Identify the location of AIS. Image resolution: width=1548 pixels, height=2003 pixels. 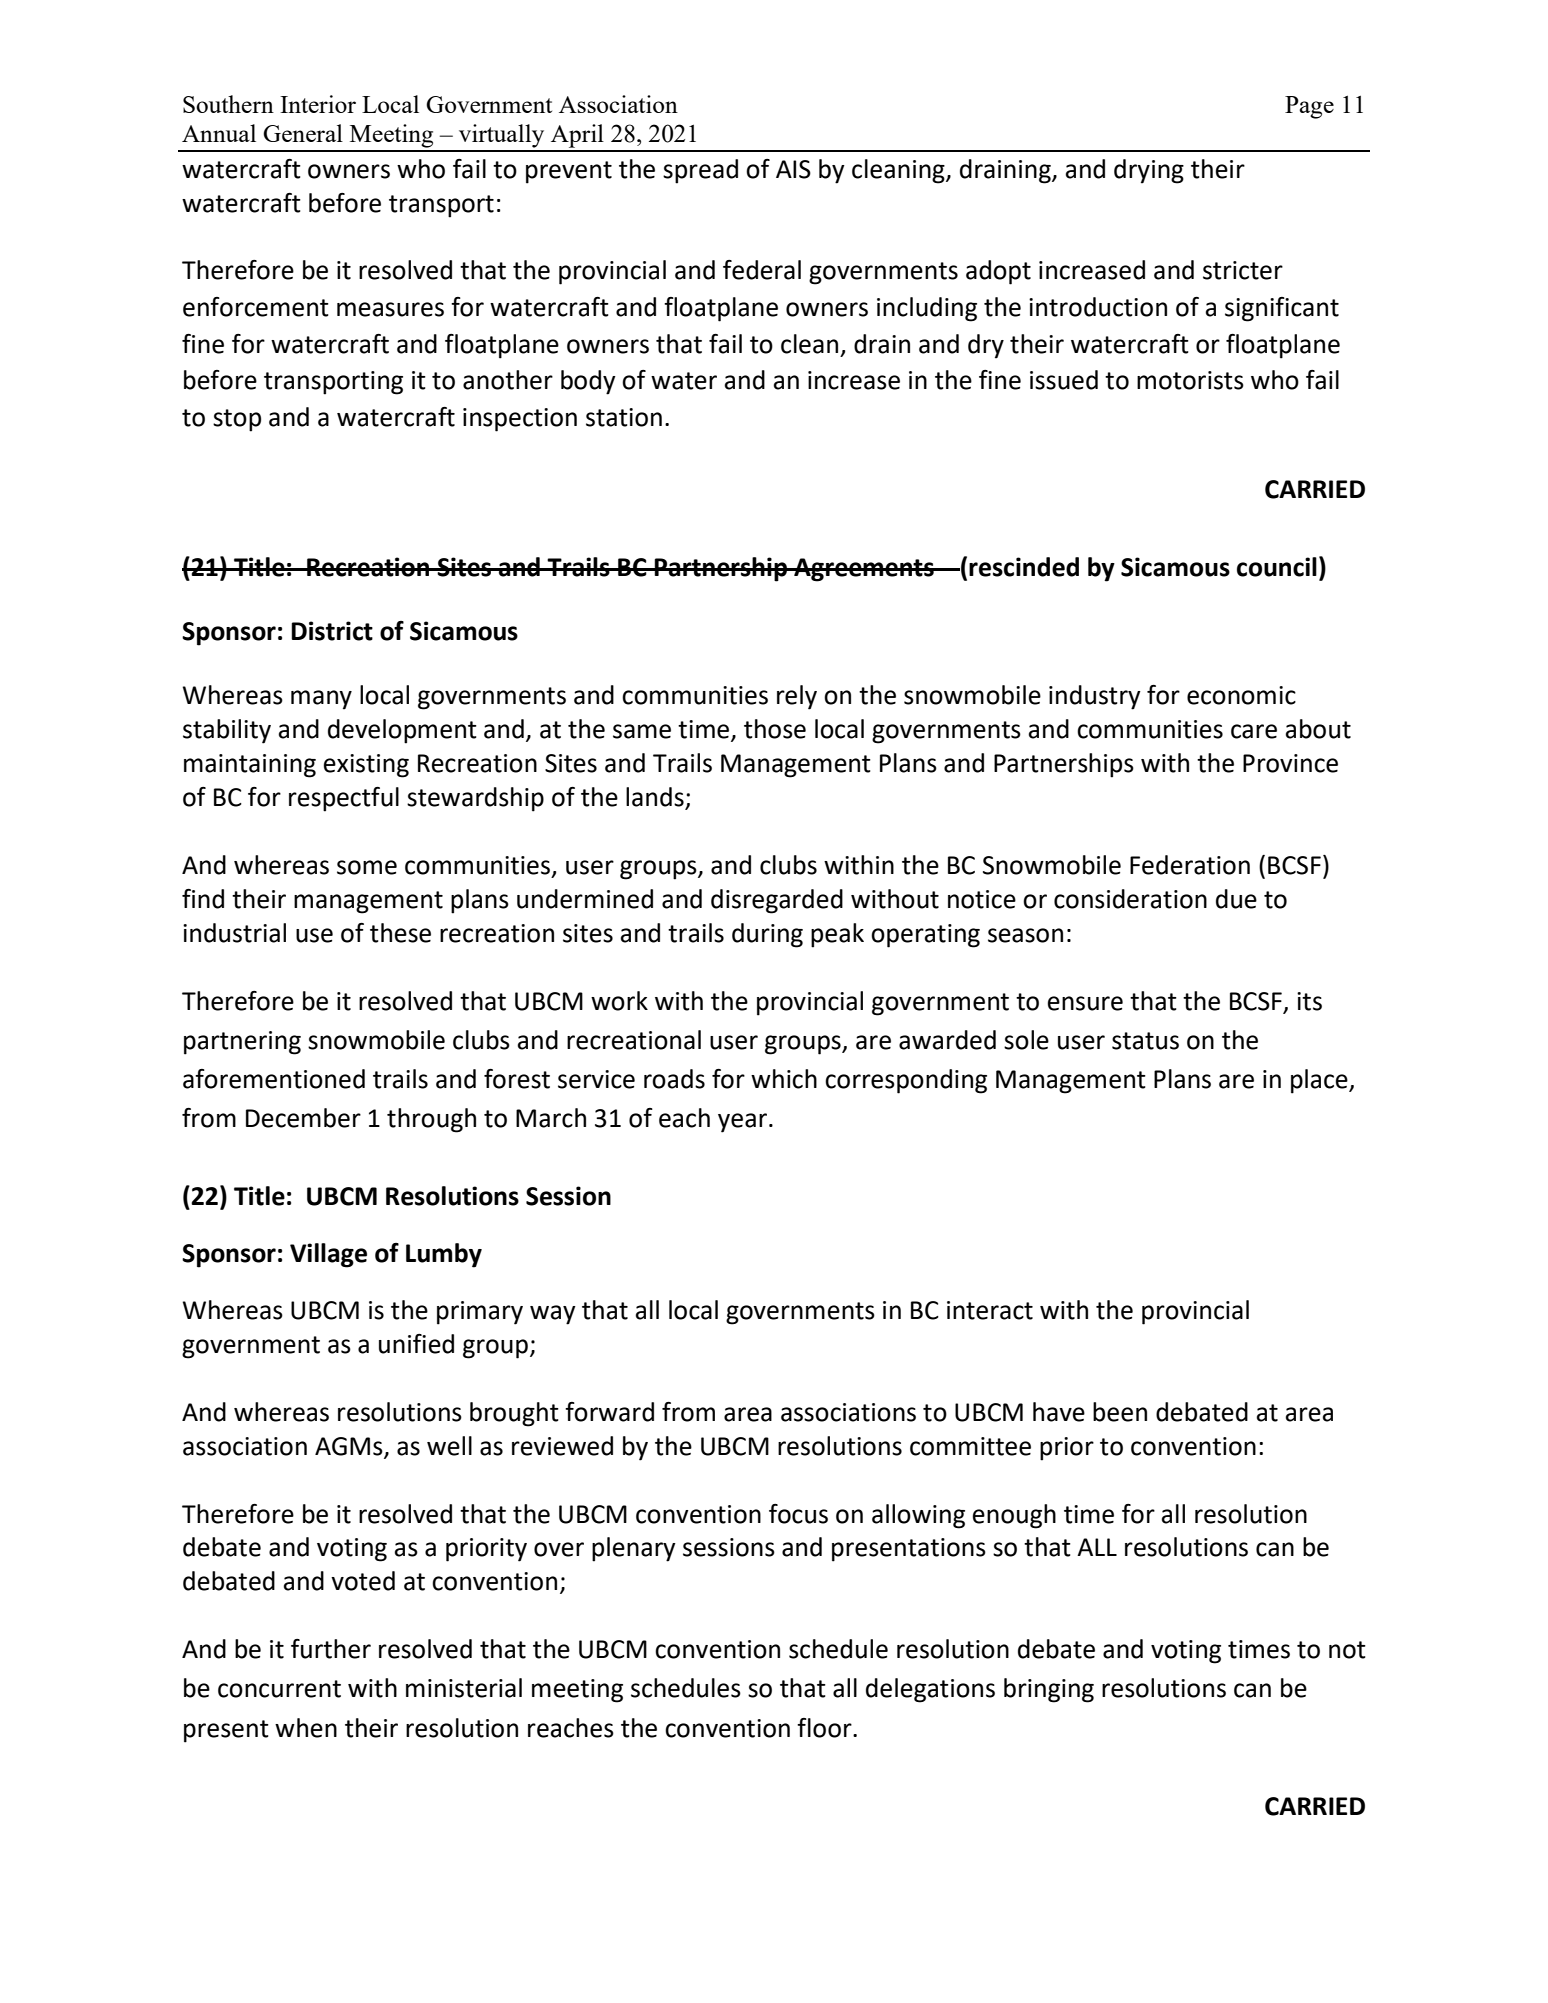
(793, 169).
